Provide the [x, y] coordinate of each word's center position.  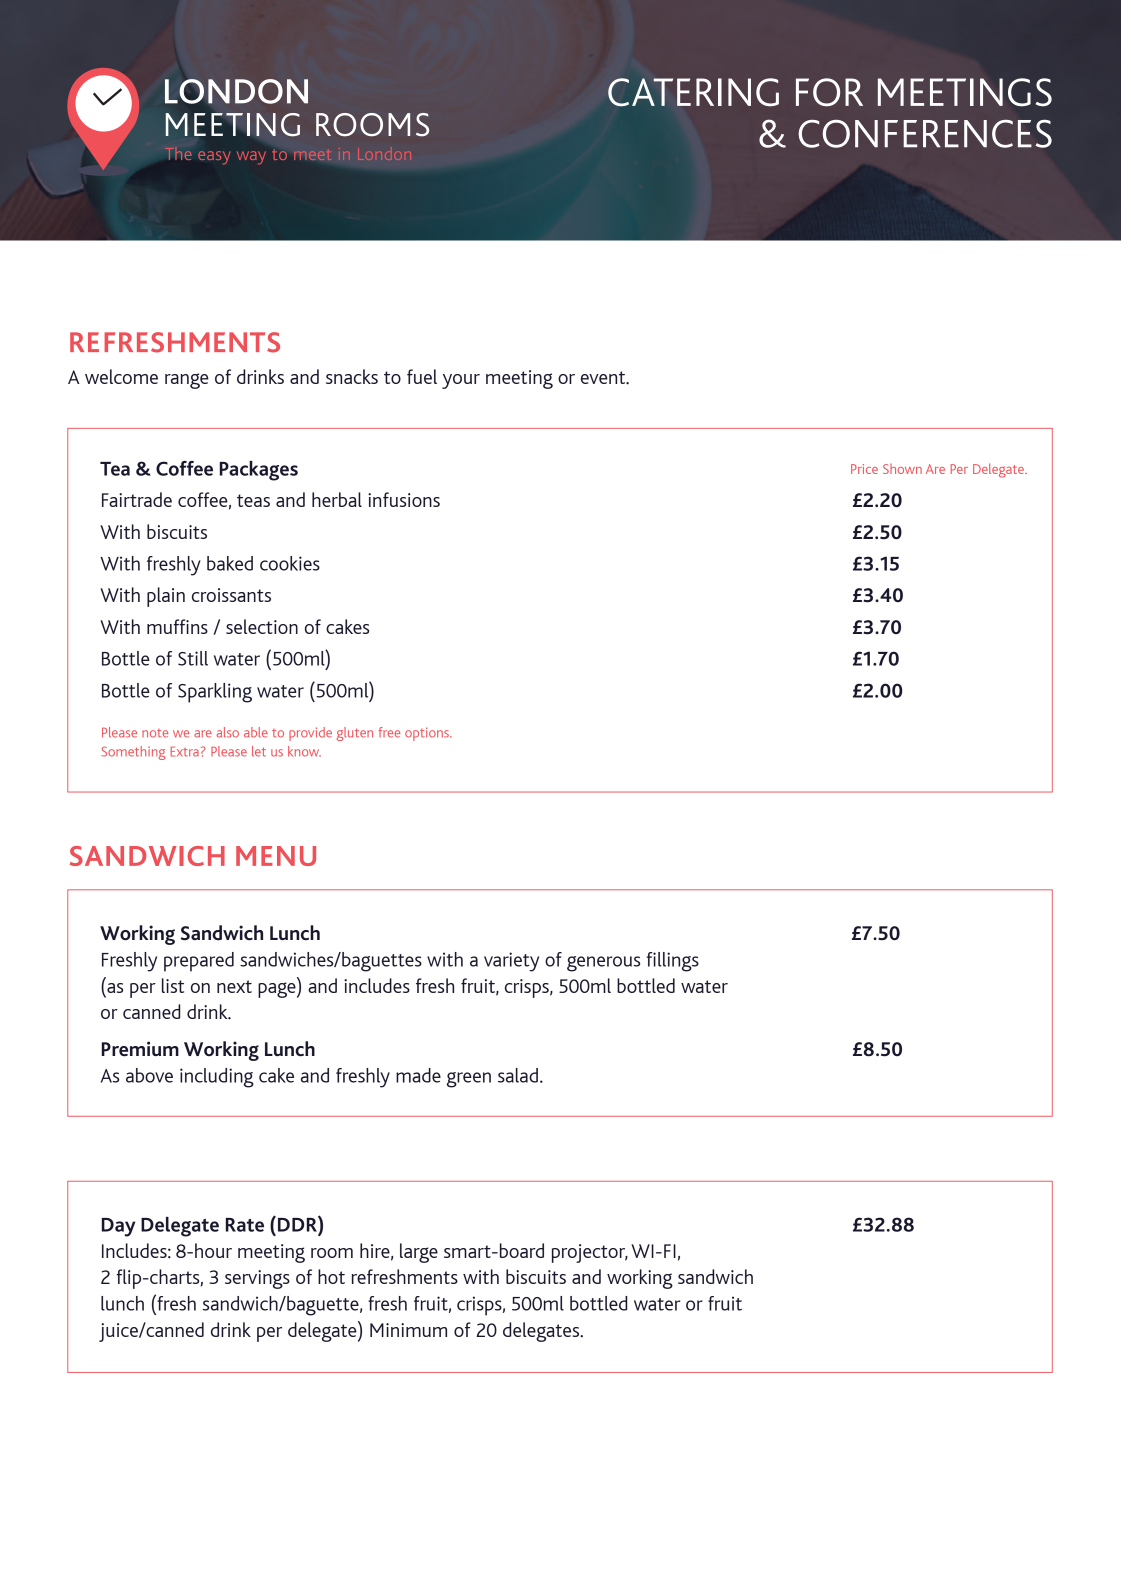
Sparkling [215, 693]
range [187, 381]
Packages [259, 471]
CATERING [693, 92]
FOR [829, 92]
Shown [902, 469]
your [461, 381]
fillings [673, 962]
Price [864, 469]
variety [511, 962]
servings [257, 1279]
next [234, 986]
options [428, 734]
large [419, 1253]
